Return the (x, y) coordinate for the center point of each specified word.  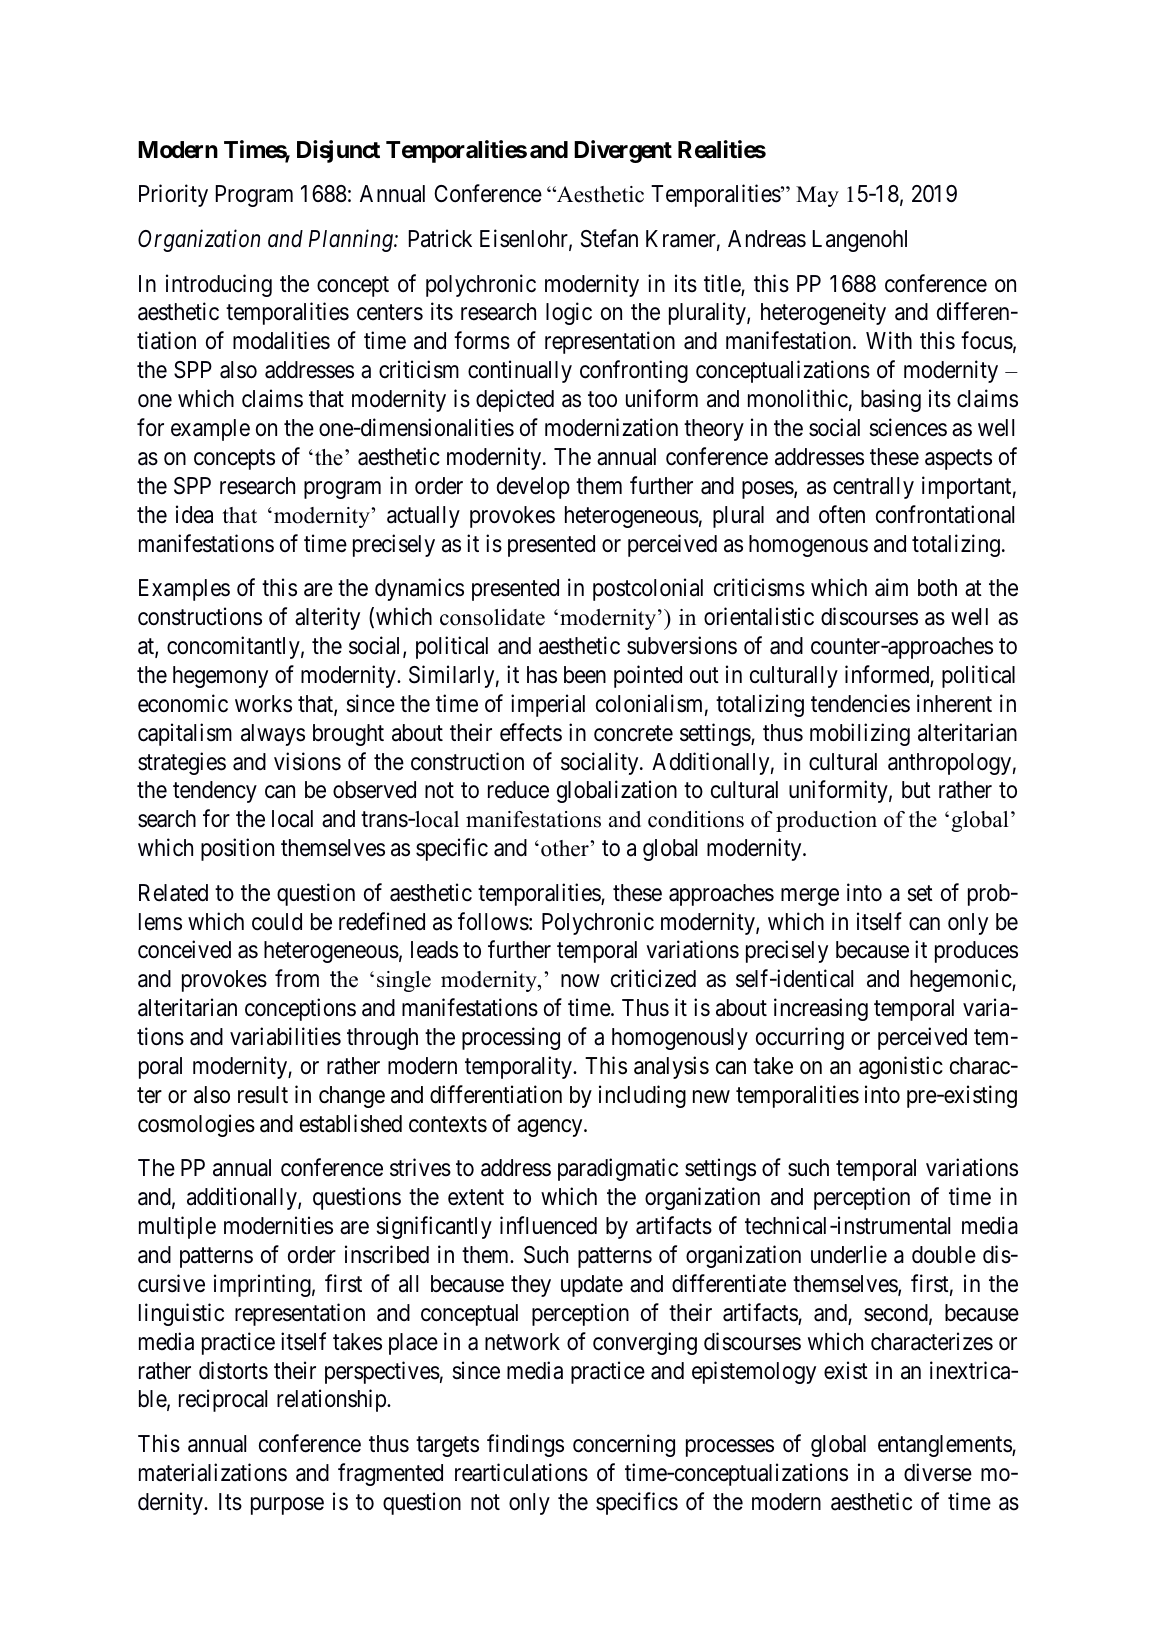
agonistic (901, 1067)
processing (511, 1038)
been (585, 675)
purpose (287, 1506)
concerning (624, 1445)
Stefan (609, 238)
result (263, 1095)
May (817, 196)
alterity (327, 618)
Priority (173, 196)
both (937, 588)
